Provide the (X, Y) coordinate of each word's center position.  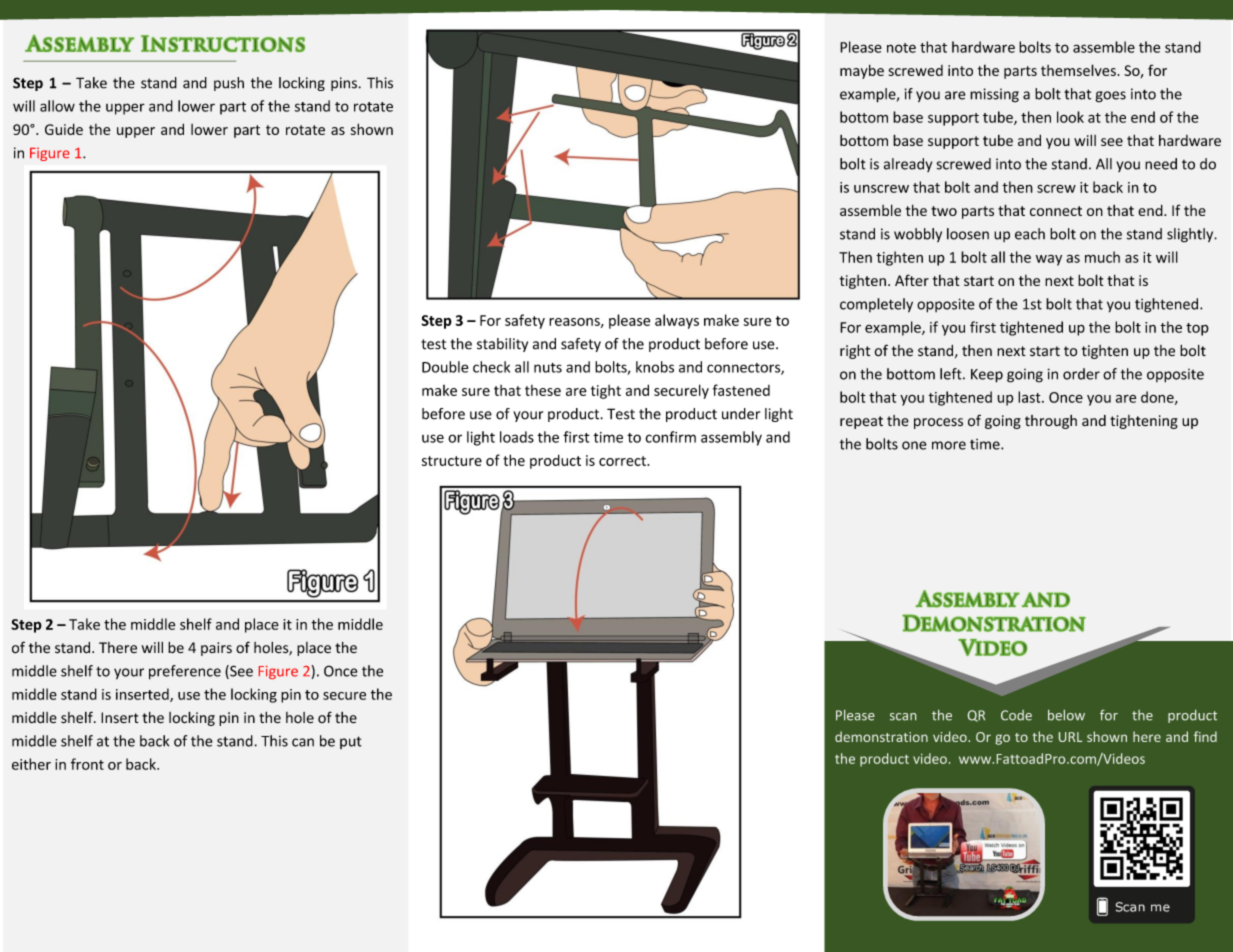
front (87, 764)
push (229, 84)
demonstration (881, 736)
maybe (862, 71)
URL (1070, 737)
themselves (1078, 70)
